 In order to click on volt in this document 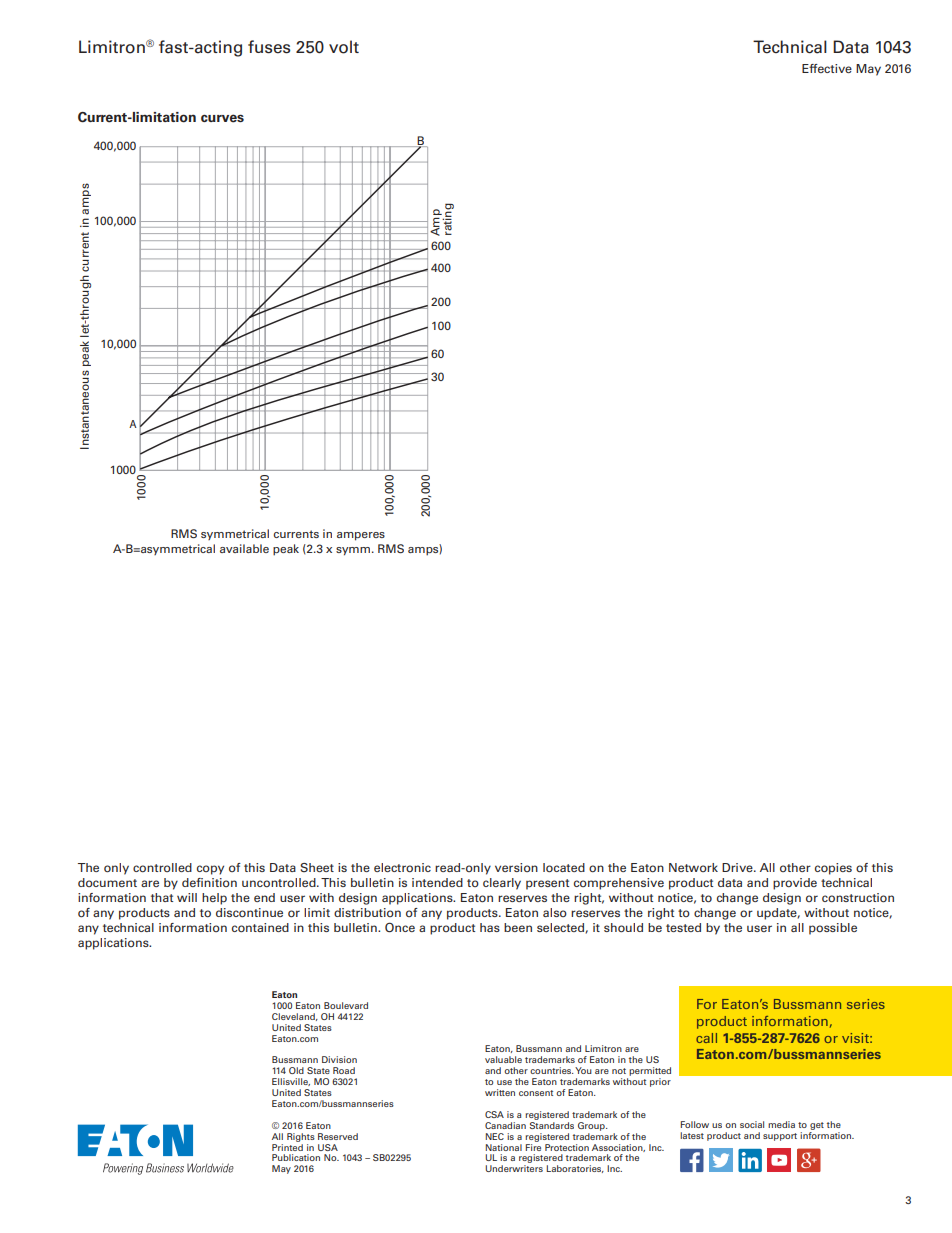, I will do `click(344, 47)`.
